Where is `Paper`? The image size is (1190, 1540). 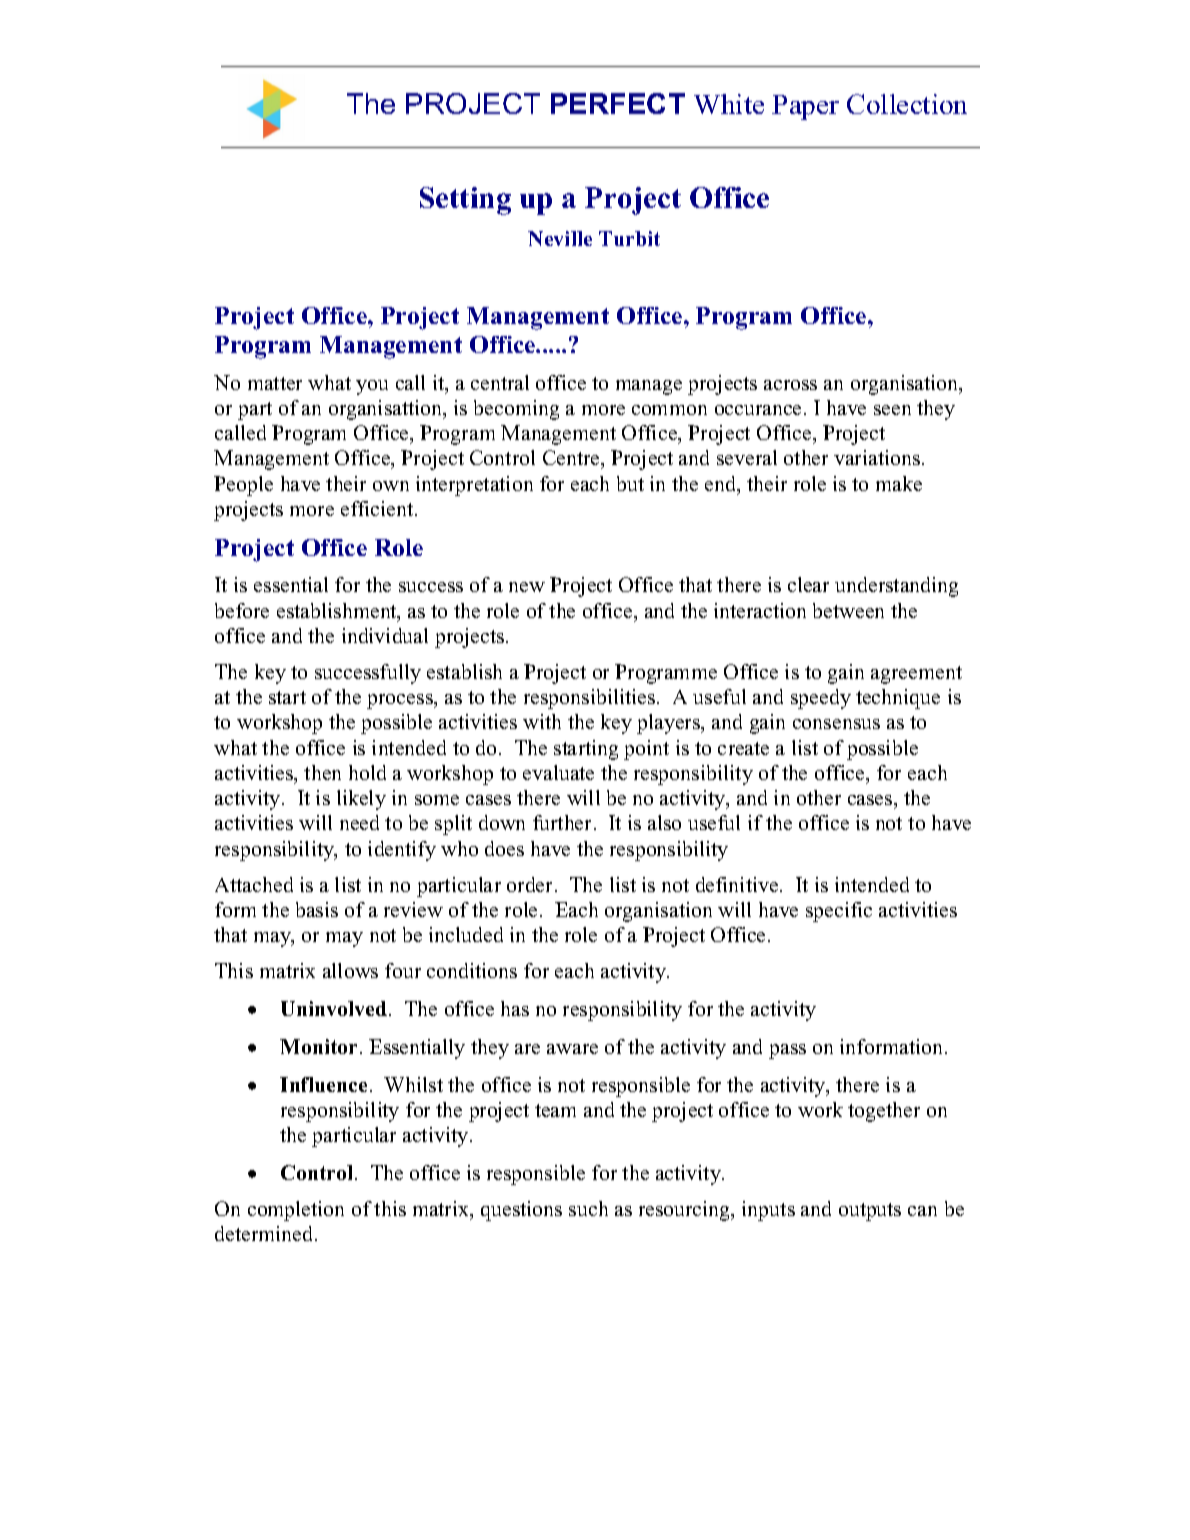
Paper is located at coordinates (805, 107).
